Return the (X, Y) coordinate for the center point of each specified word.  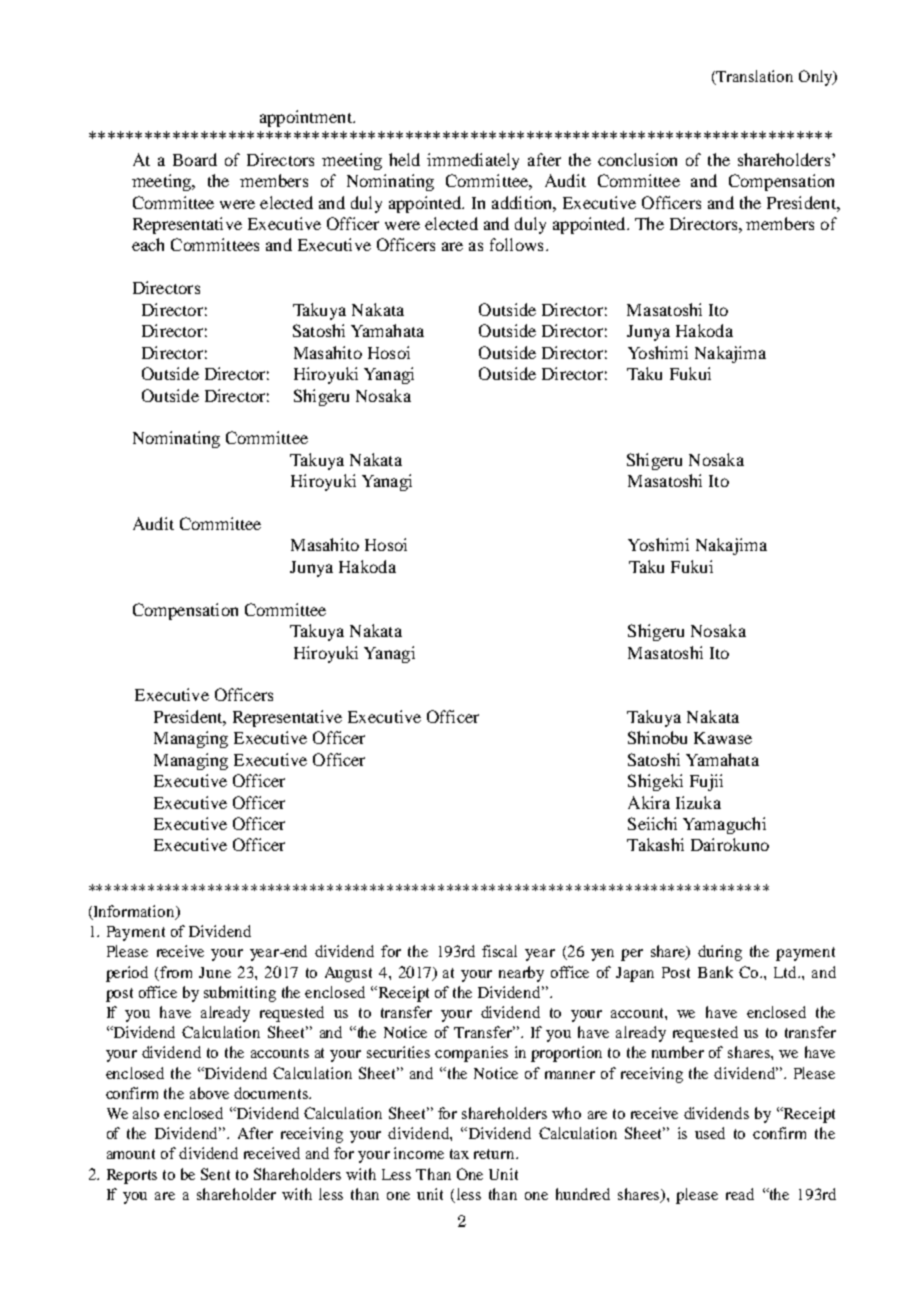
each (148, 244)
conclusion (637, 159)
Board (195, 159)
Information (134, 912)
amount (131, 1154)
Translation (754, 76)
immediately (473, 161)
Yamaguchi (724, 825)
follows (516, 244)
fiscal (499, 951)
